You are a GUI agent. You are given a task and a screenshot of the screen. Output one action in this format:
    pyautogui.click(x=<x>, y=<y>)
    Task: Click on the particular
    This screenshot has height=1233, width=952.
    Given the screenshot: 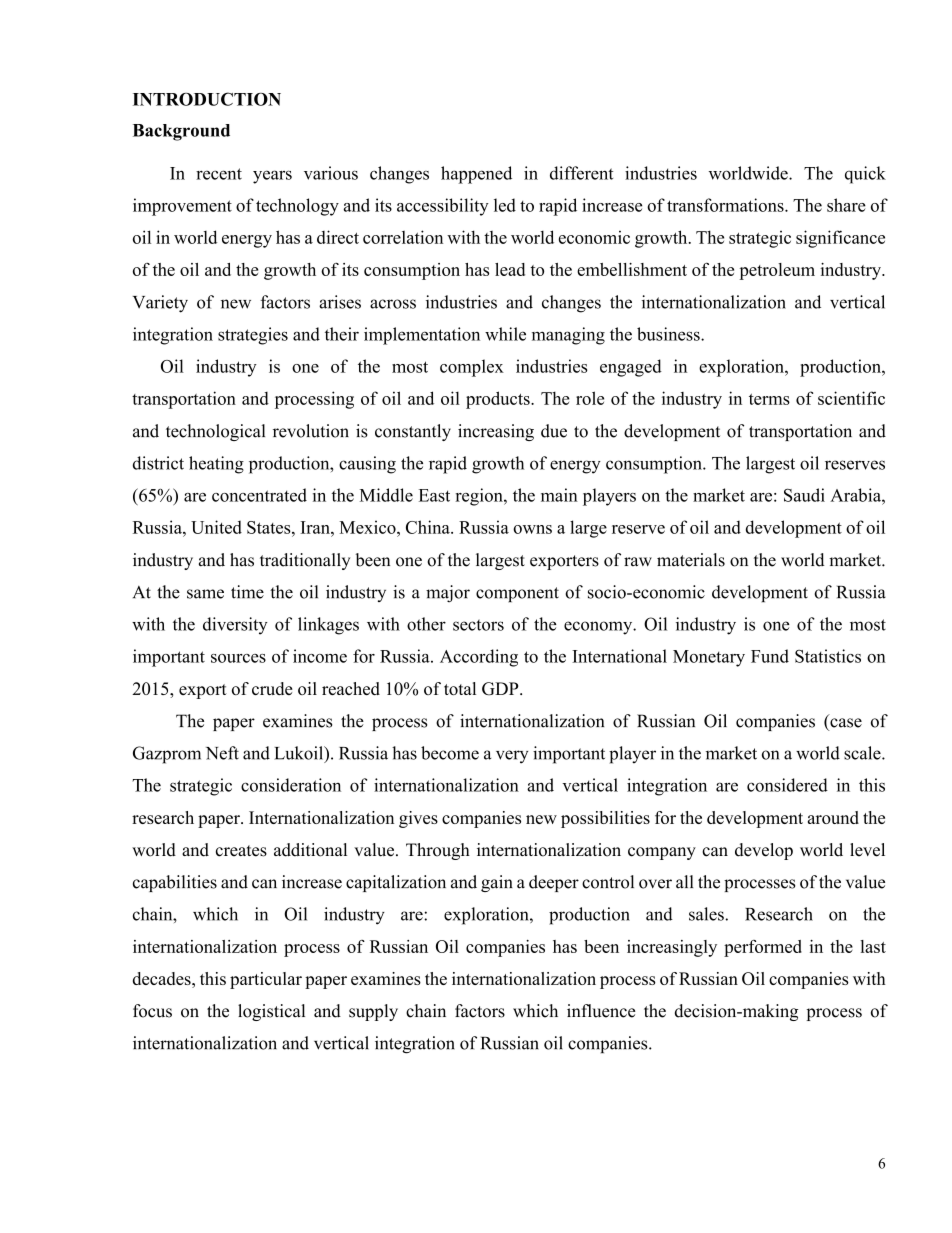 What is the action you would take?
    pyautogui.click(x=266, y=980)
